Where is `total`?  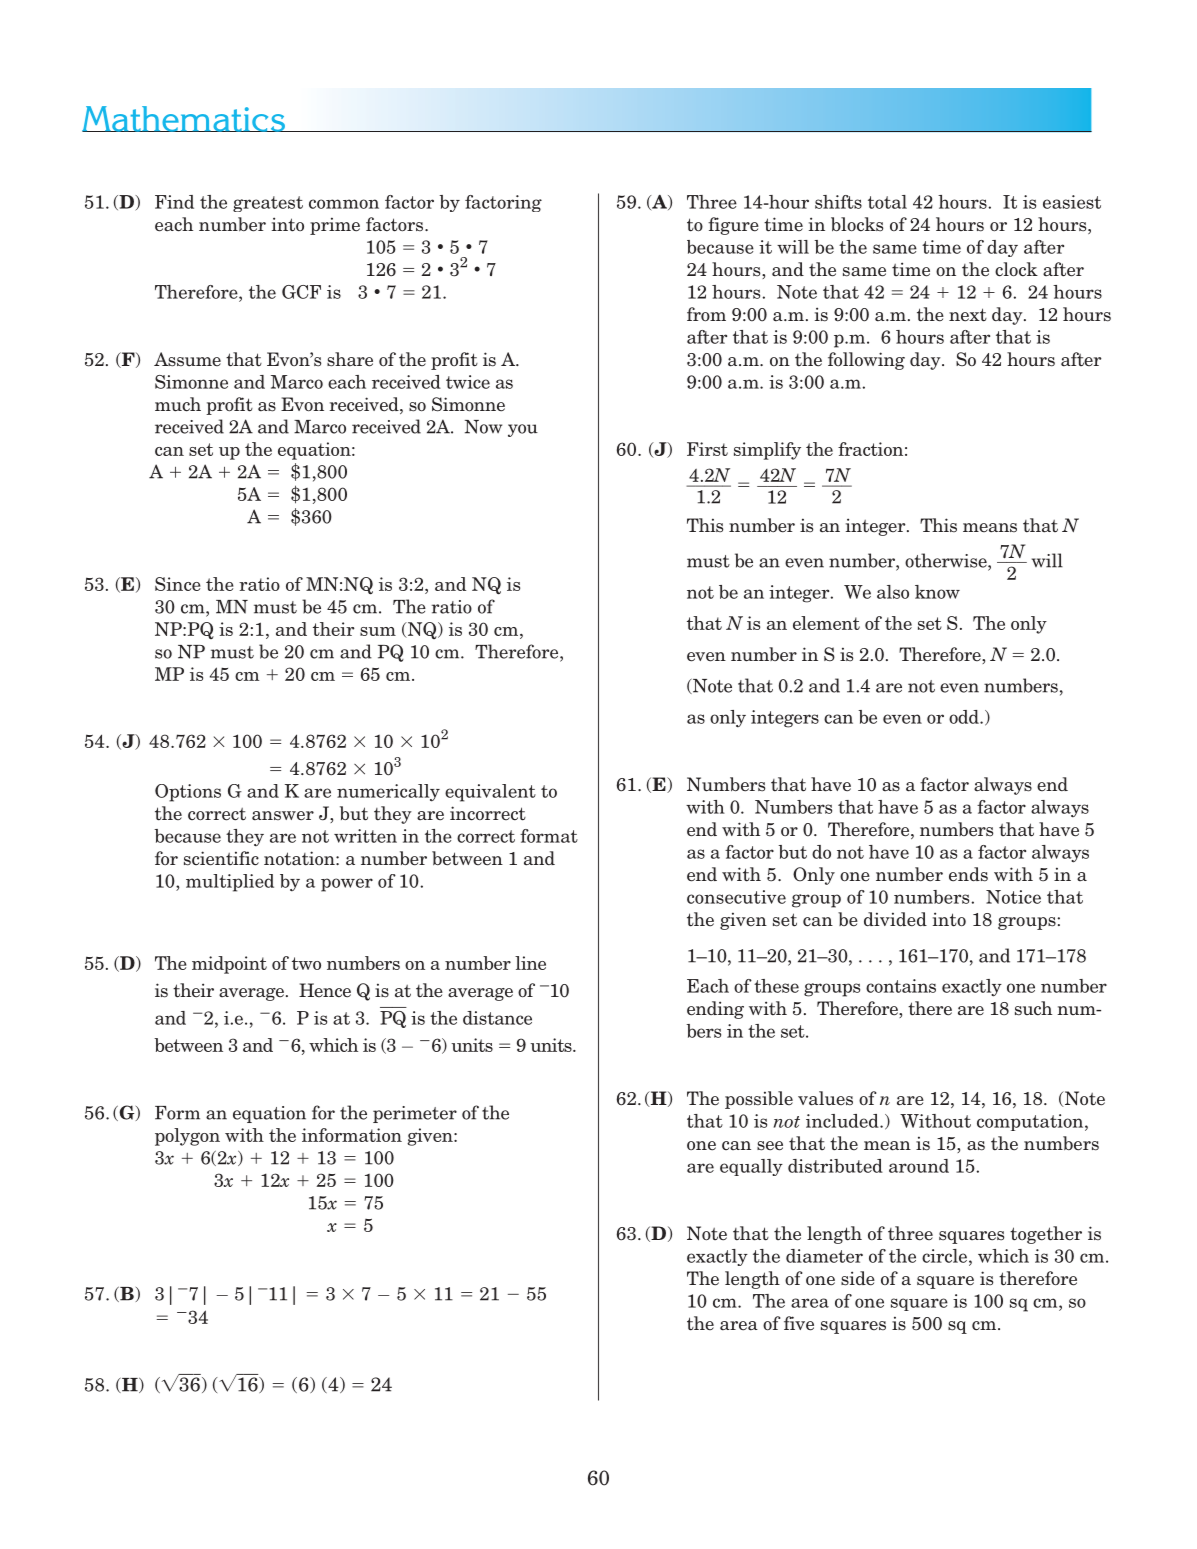
total is located at coordinates (887, 202).
